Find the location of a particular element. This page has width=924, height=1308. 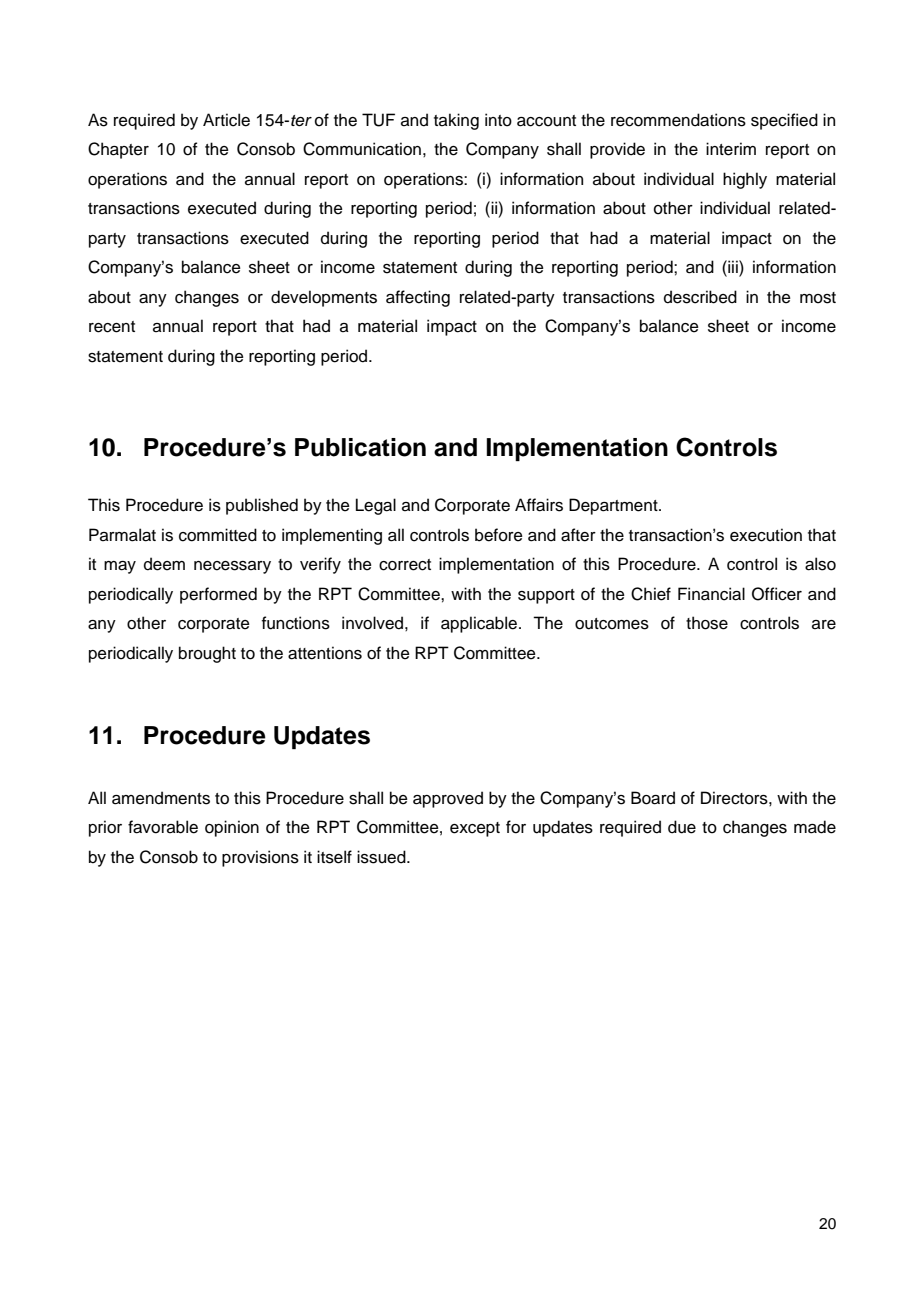

interim is located at coordinates (731, 149).
